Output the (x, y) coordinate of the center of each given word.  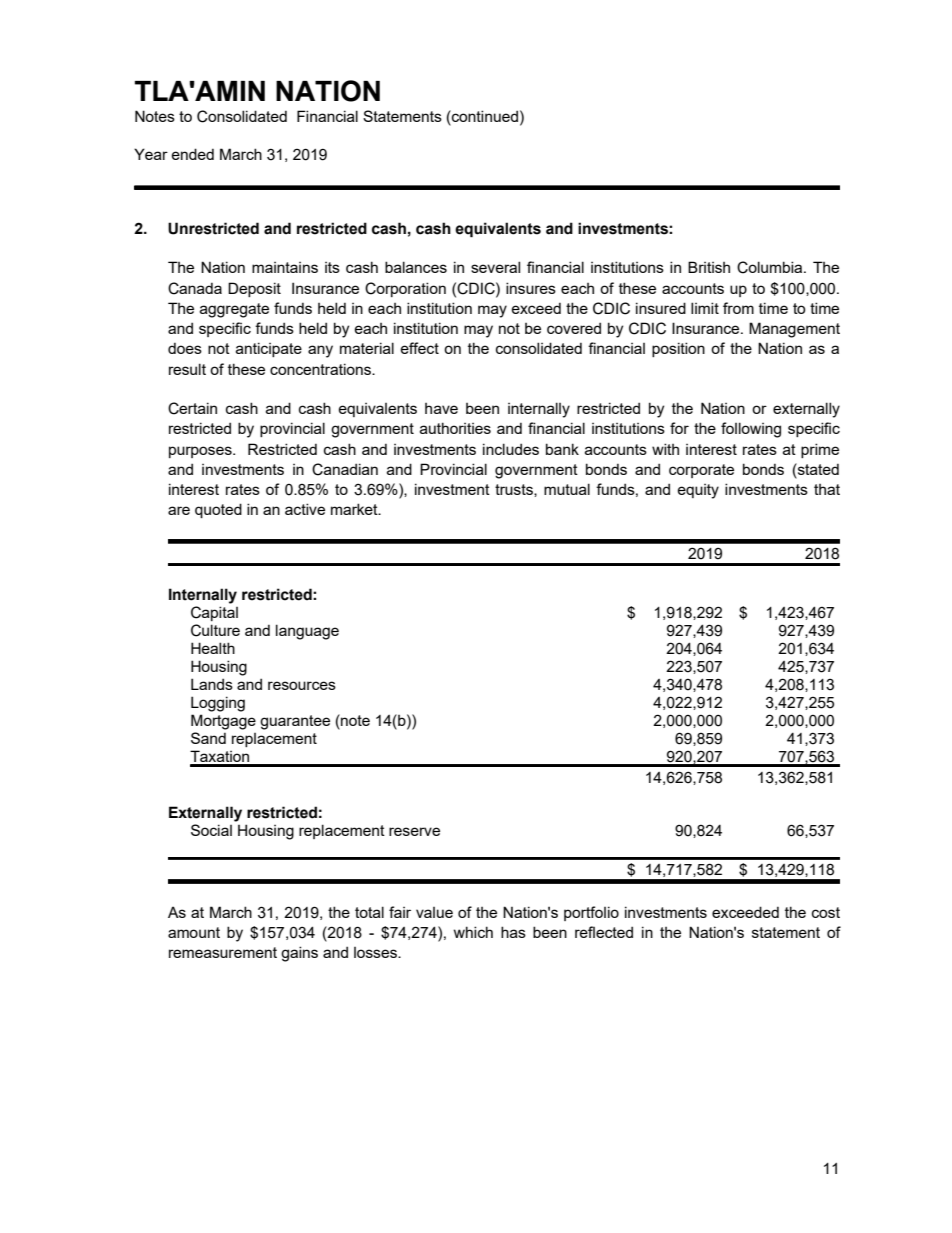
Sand (208, 738)
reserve (414, 831)
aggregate (234, 310)
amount (194, 932)
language (307, 632)
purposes (201, 452)
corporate (701, 471)
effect (420, 348)
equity (698, 491)
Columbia (771, 267)
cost (826, 912)
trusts (515, 490)
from (738, 308)
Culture (215, 630)
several (495, 267)
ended (193, 154)
